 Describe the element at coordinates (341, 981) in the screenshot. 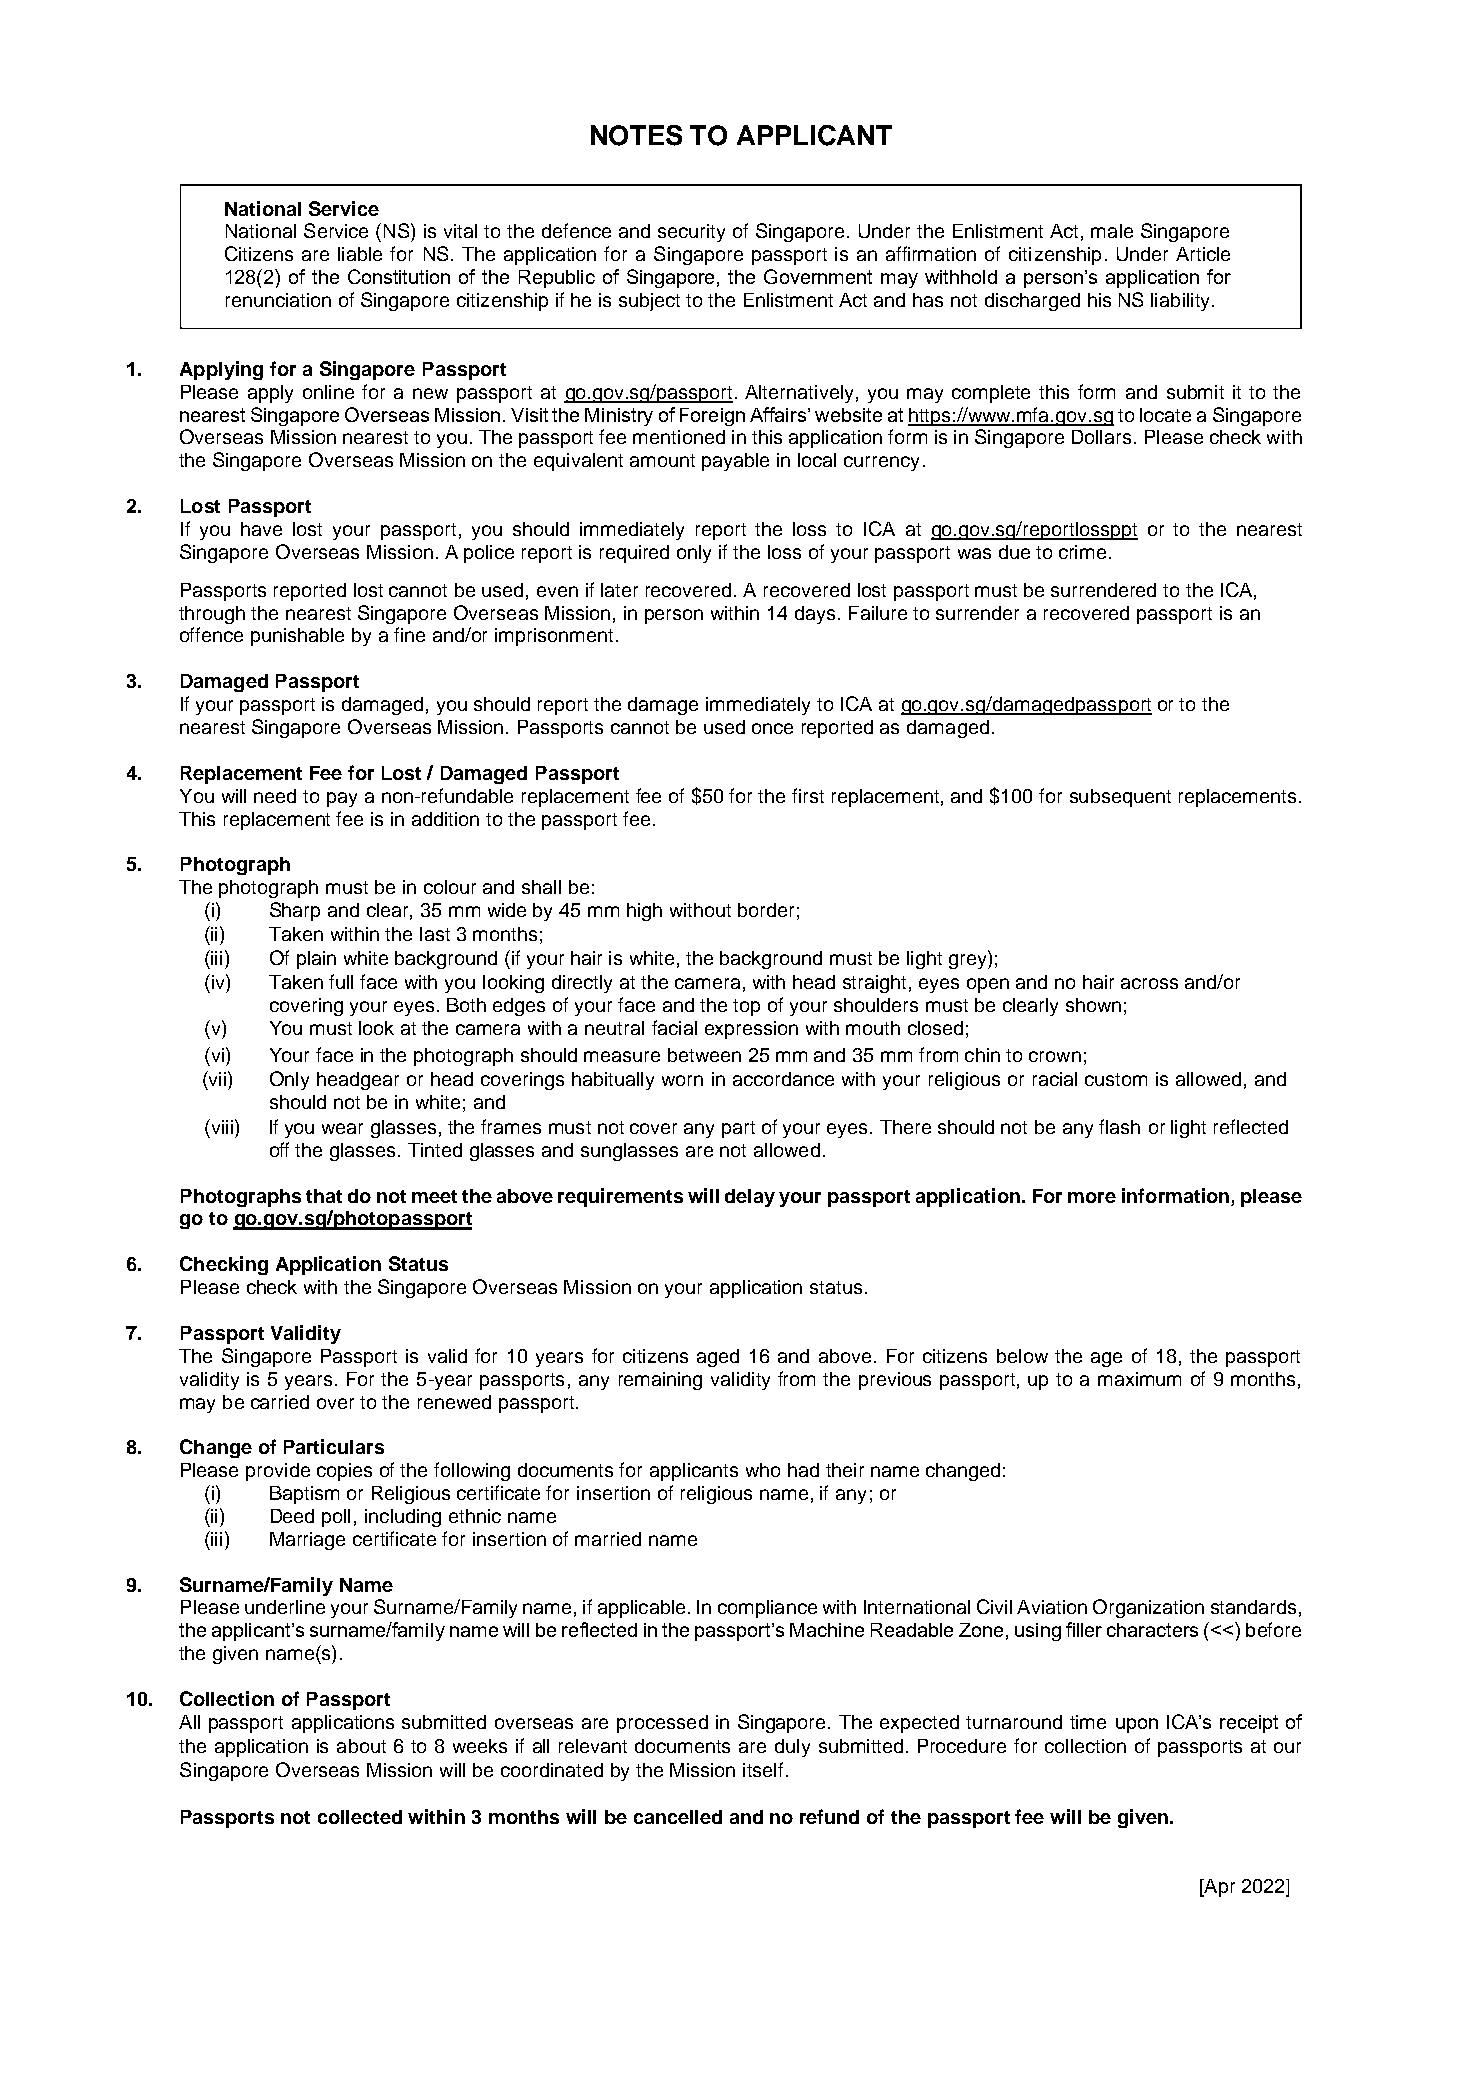

I see `full` at that location.
